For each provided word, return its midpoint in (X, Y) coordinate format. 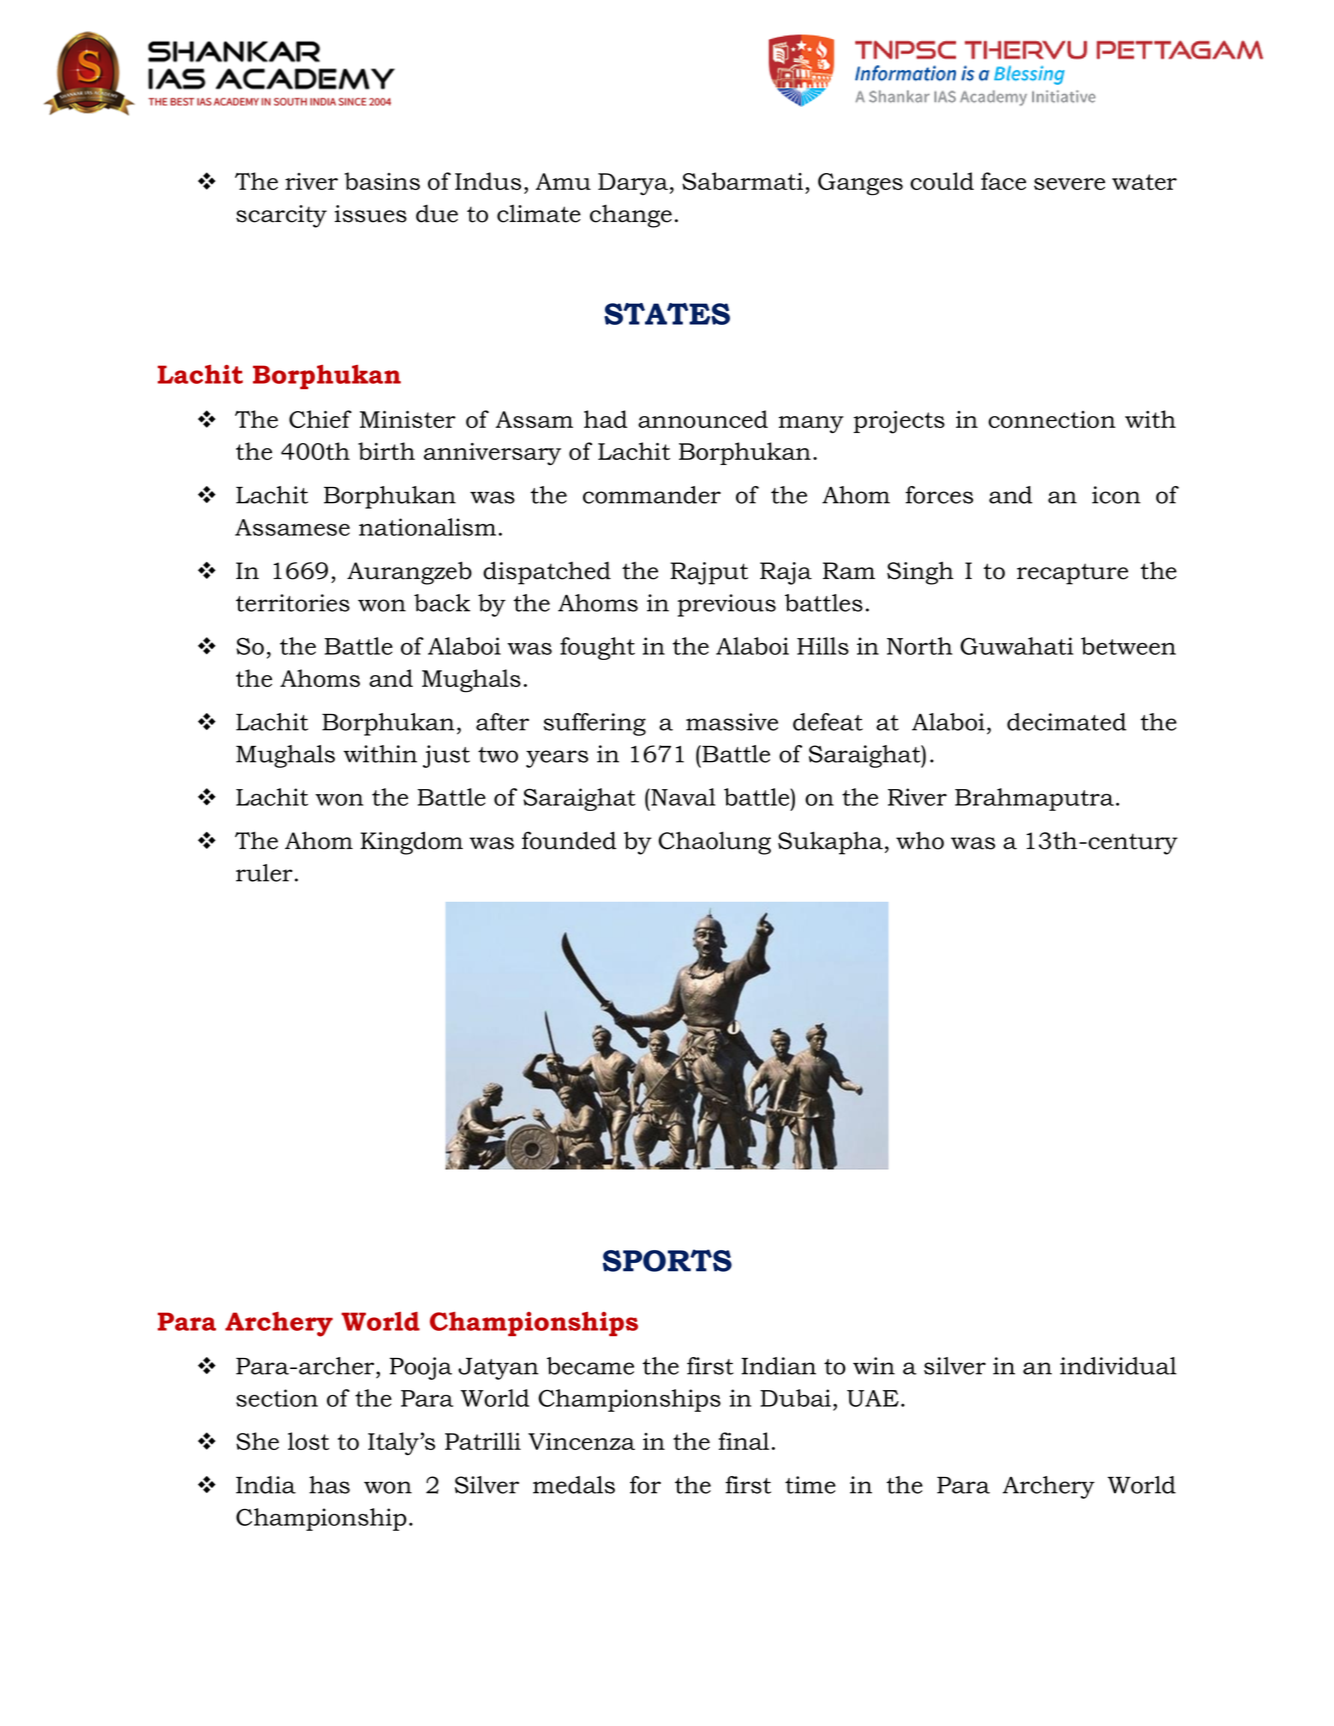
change (631, 216)
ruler (264, 873)
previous (727, 605)
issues (370, 214)
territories (293, 603)
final (744, 1441)
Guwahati (1016, 646)
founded (569, 840)
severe (1069, 184)
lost (308, 1441)
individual (1118, 1366)
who (920, 840)
